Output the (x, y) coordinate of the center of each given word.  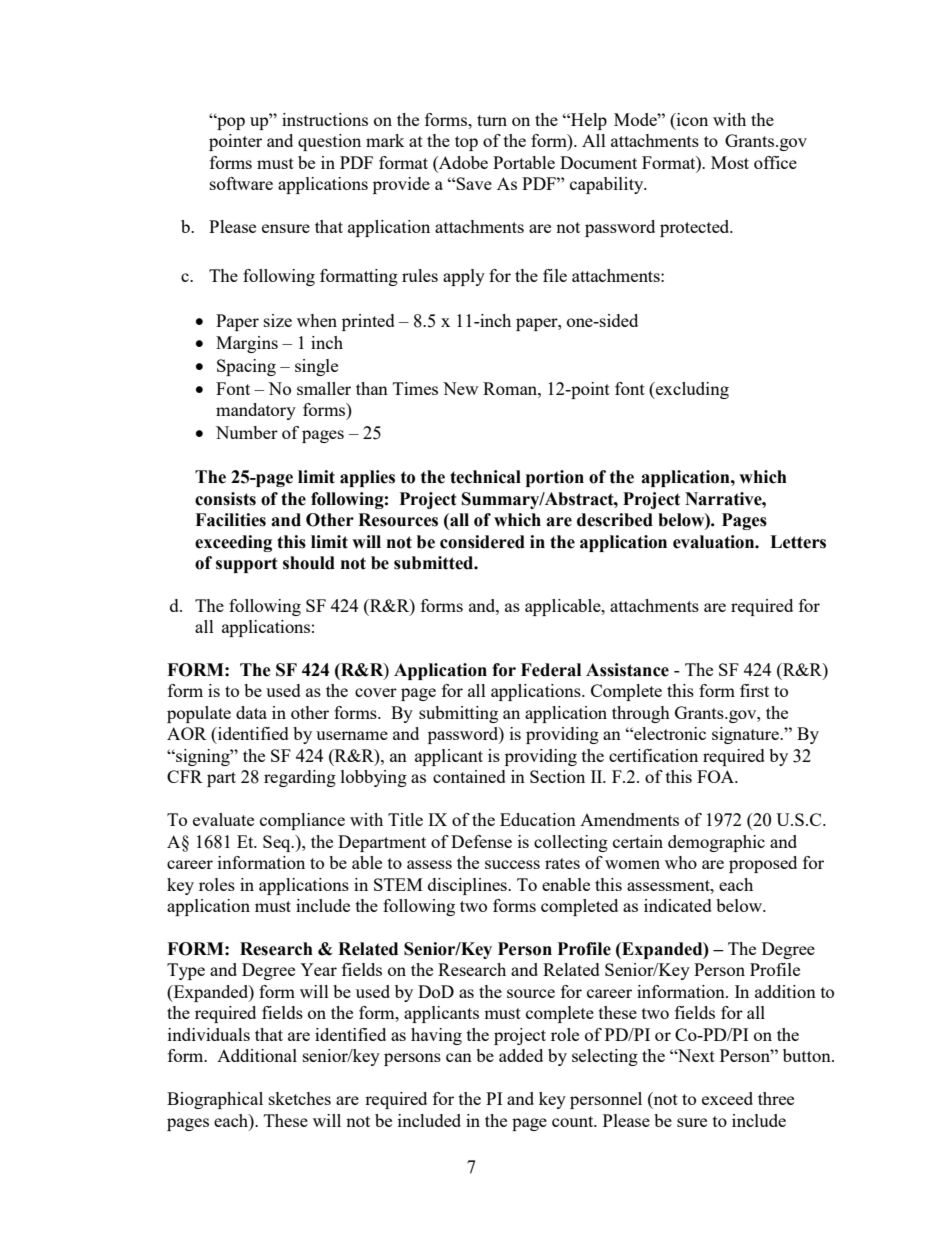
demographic (716, 843)
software (241, 183)
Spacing (246, 367)
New (460, 388)
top (466, 143)
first (754, 690)
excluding (691, 390)
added (521, 1055)
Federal (551, 670)
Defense (481, 841)
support (247, 565)
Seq (278, 843)
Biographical (215, 1100)
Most (730, 162)
